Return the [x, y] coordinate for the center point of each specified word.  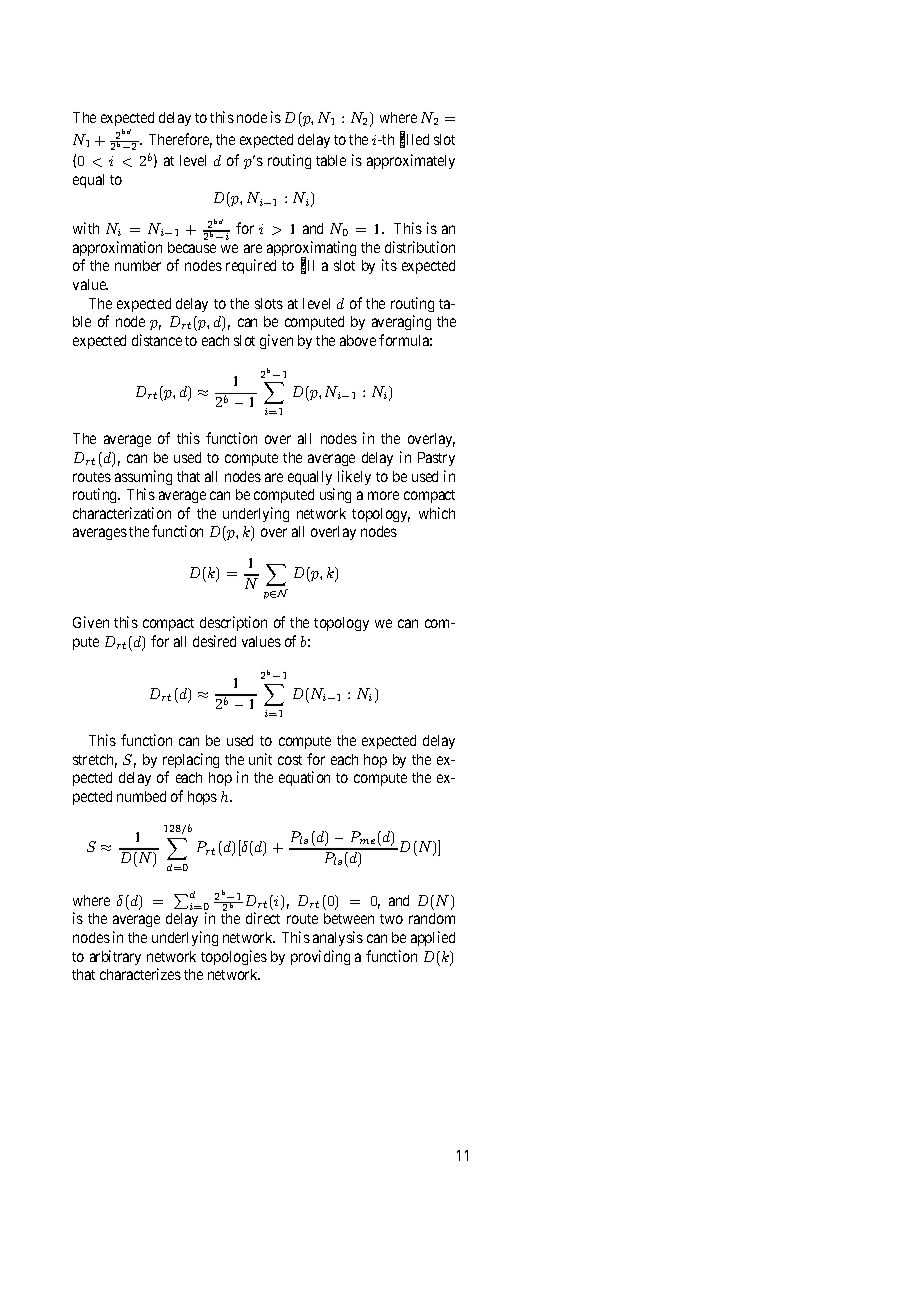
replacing [191, 760]
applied [433, 938]
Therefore [180, 140]
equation [304, 778]
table [331, 160]
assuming [143, 477]
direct [263, 918]
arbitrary [115, 957]
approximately [411, 161]
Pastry [436, 459]
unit [260, 759]
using [335, 495]
